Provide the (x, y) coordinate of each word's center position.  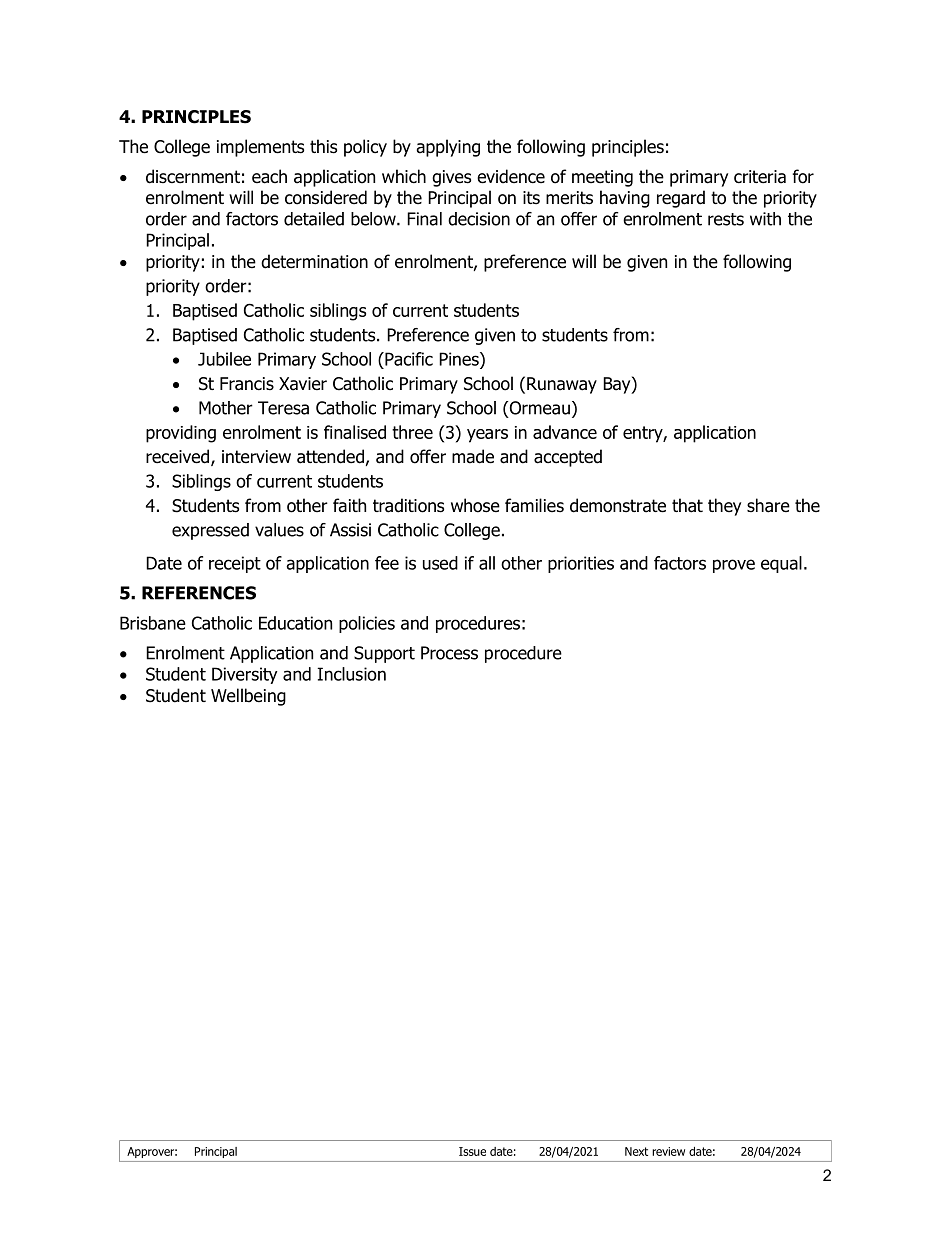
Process (449, 653)
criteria (760, 177)
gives (451, 178)
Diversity (245, 675)
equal (781, 564)
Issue (472, 1151)
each (269, 176)
